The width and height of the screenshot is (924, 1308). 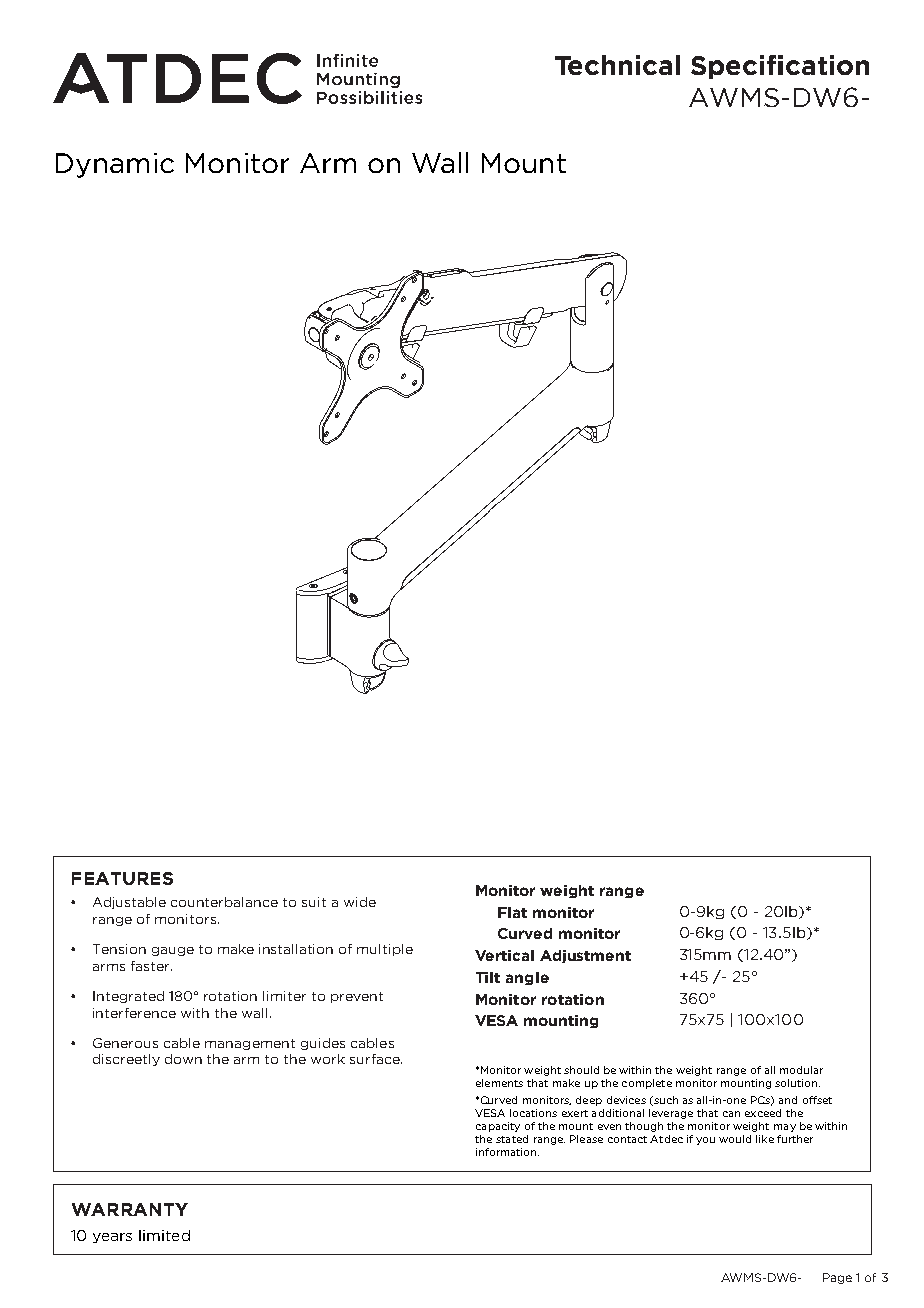 I want to click on counterbalance, so click(x=224, y=902).
